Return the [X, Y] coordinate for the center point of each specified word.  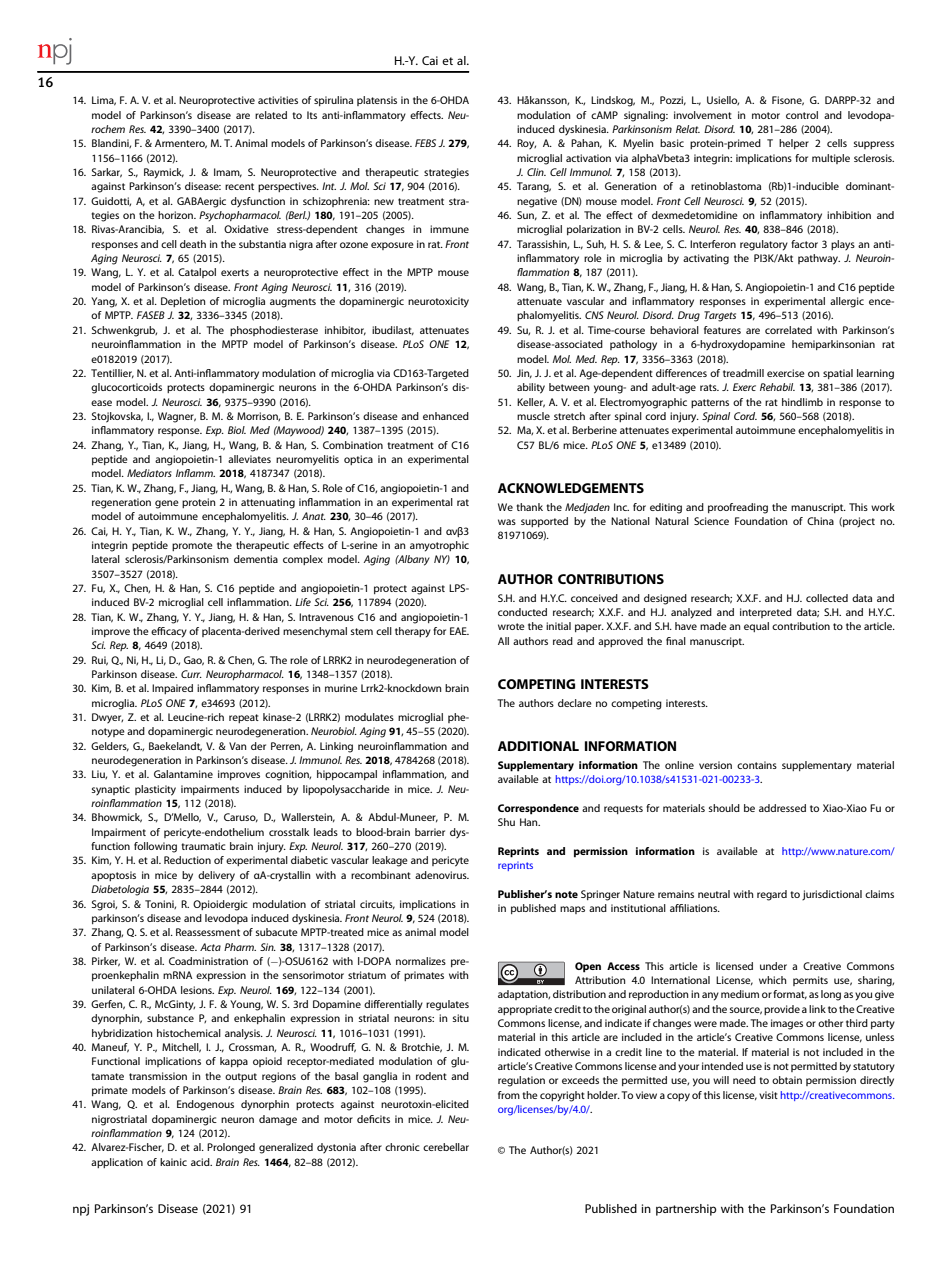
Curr [191, 674]
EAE [459, 631]
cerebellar [446, 1147]
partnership [686, 1210]
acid [201, 1162]
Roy [526, 144]
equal [756, 627]
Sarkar [107, 173]
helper [794, 144]
